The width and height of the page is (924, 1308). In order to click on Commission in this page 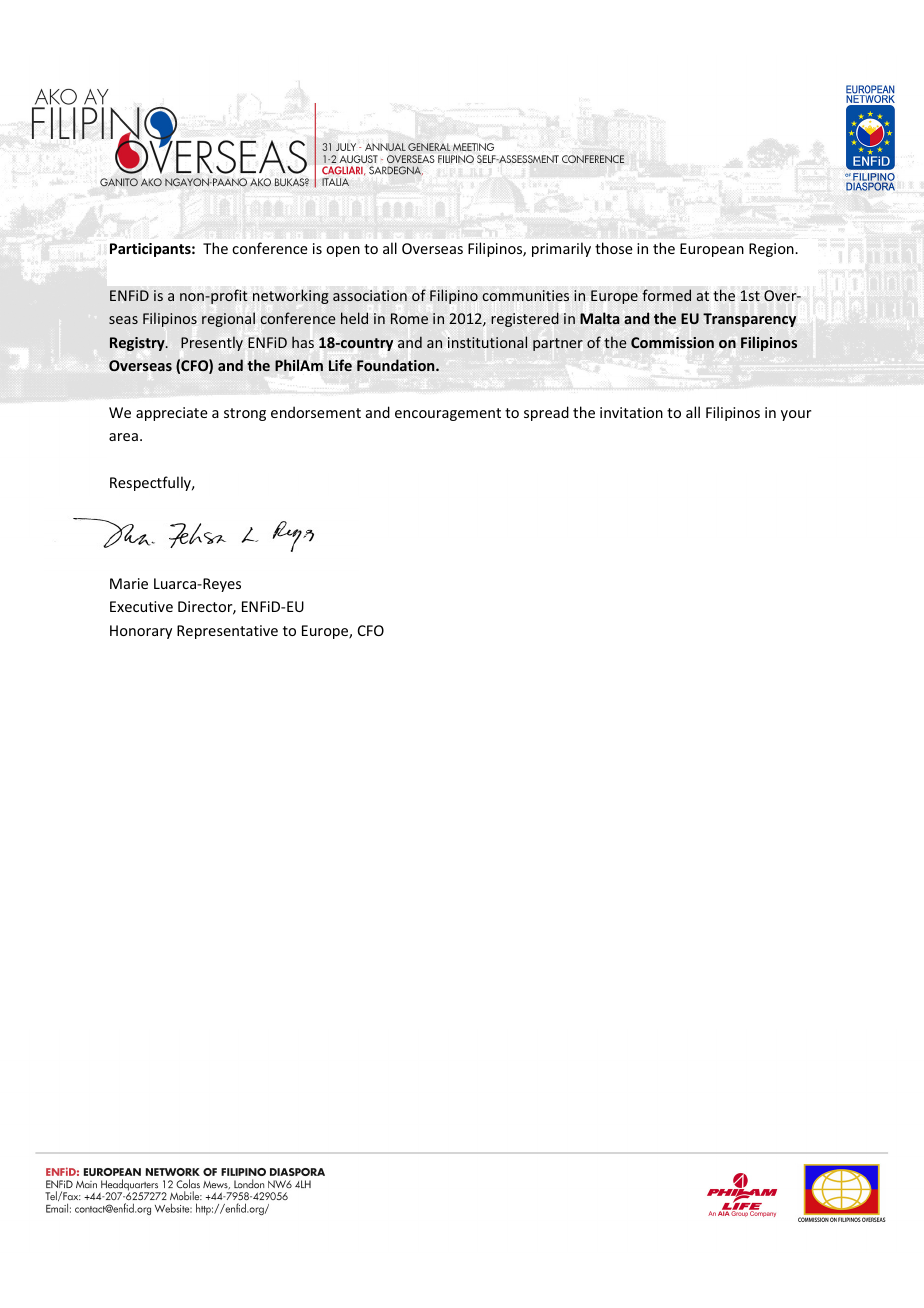, I will do `click(672, 342)`.
